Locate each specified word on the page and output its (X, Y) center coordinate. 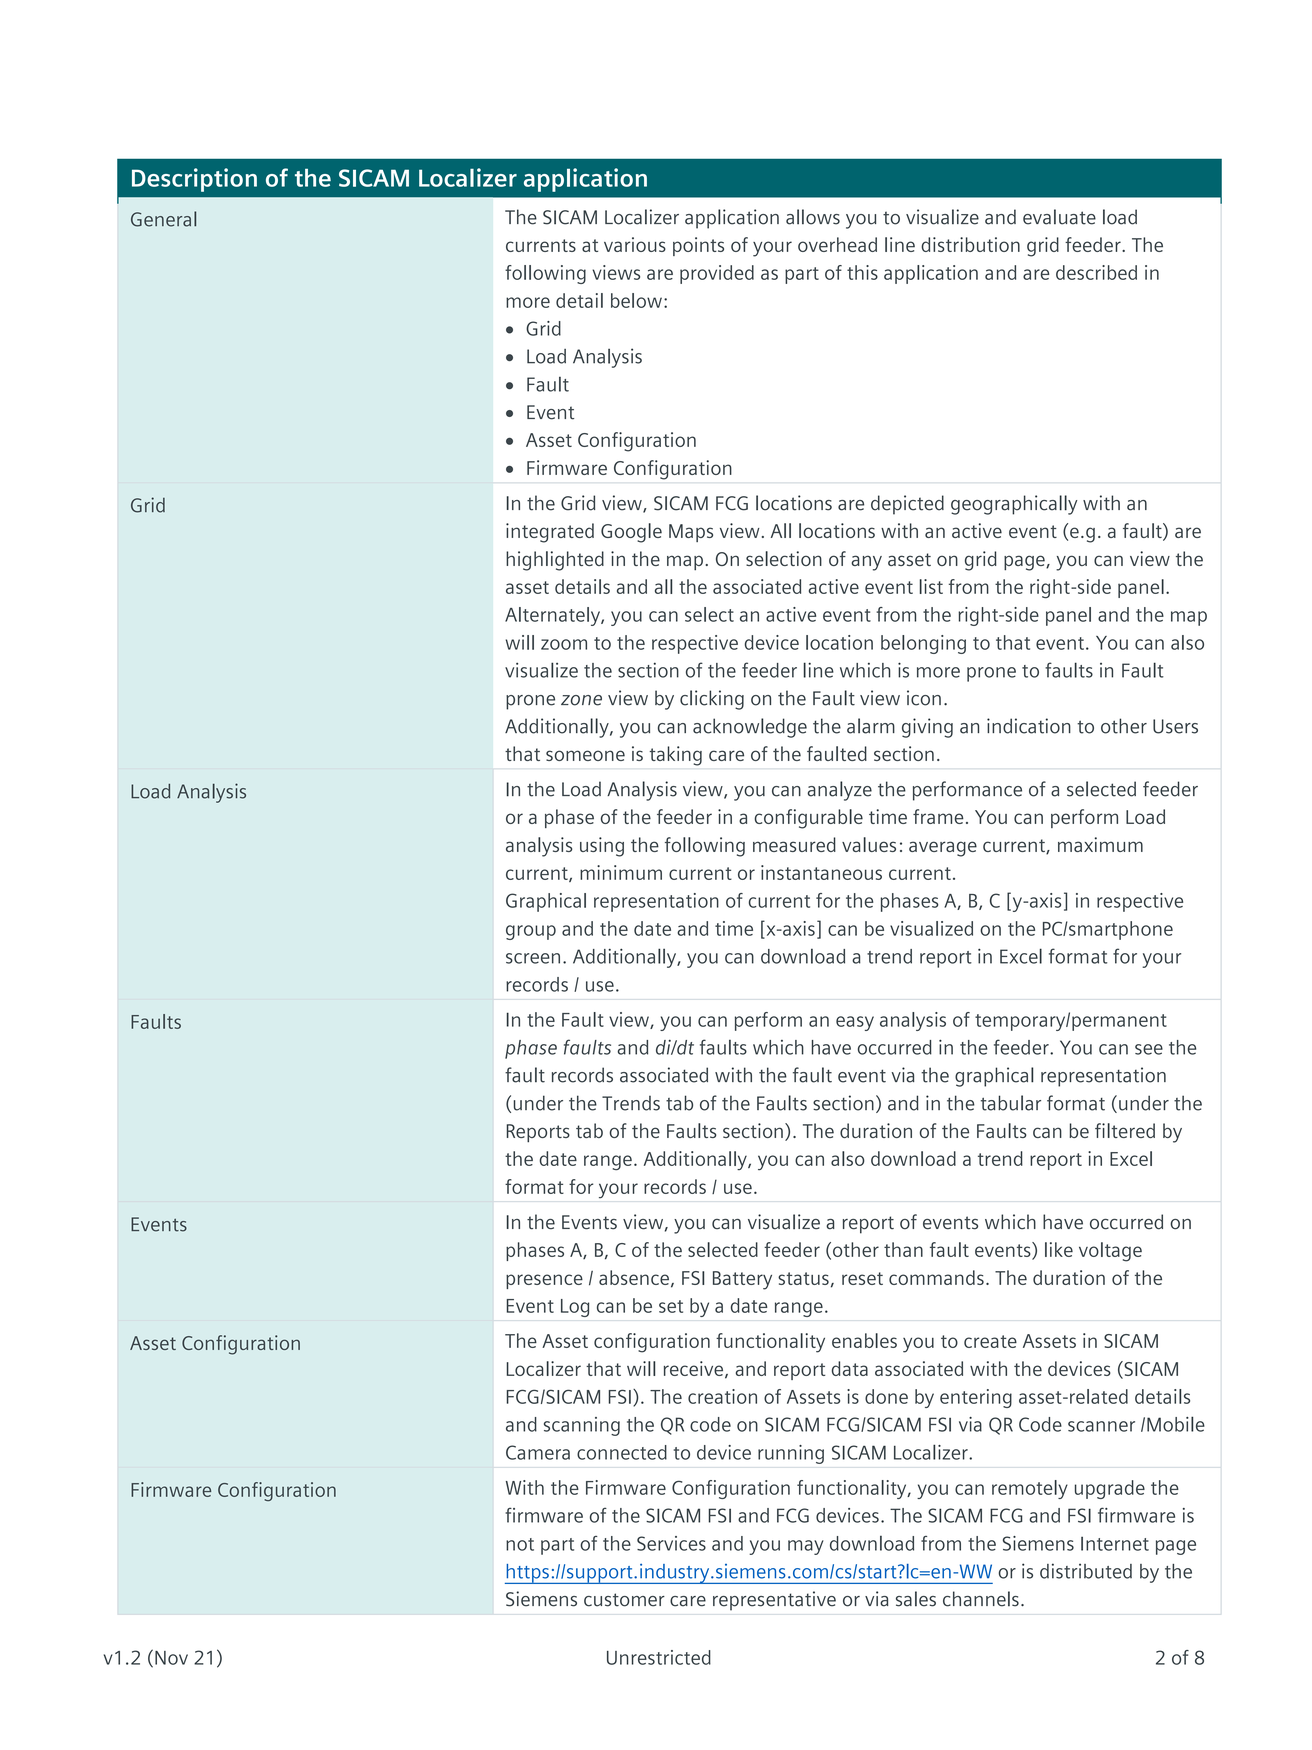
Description (194, 180)
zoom (564, 644)
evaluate (1059, 217)
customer (624, 1600)
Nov (171, 1658)
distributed (1086, 1571)
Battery (742, 1280)
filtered (1125, 1130)
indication (1029, 726)
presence (544, 1281)
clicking (712, 700)
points (698, 246)
